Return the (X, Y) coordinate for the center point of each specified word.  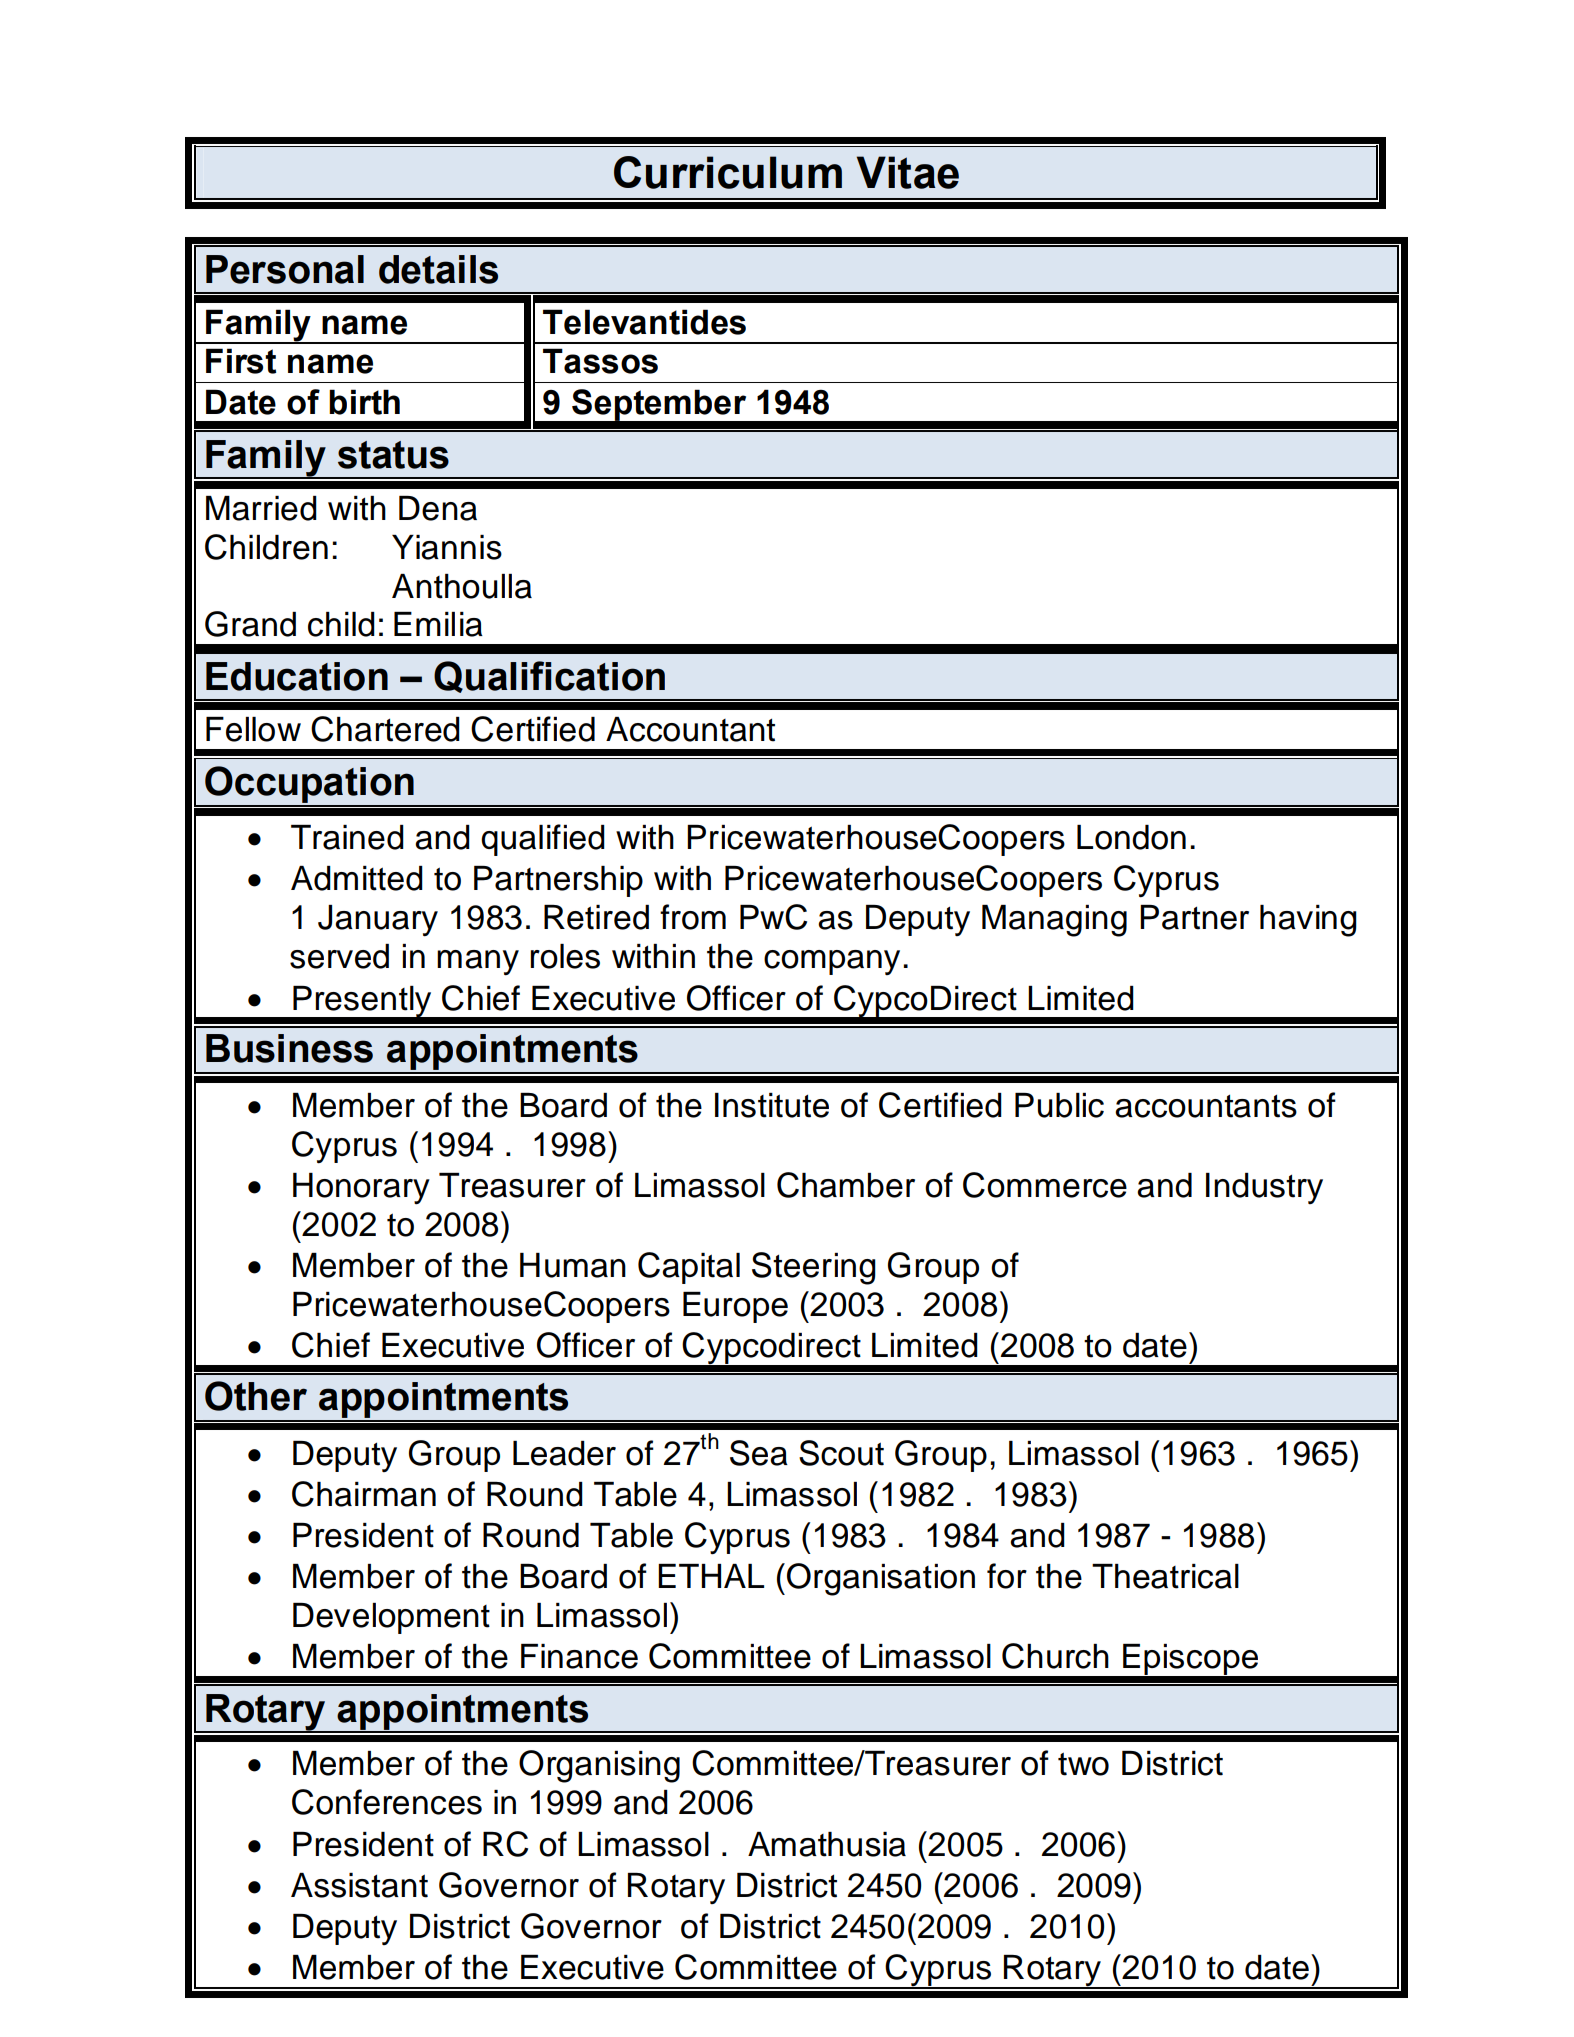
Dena (438, 508)
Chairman (364, 1494)
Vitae (908, 172)
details (438, 269)
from (693, 917)
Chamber (846, 1185)
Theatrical (1165, 1576)
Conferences (387, 1802)
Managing (1054, 921)
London (1131, 837)
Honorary (361, 1188)
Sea (759, 1453)
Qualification (549, 677)
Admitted (357, 878)
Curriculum (728, 172)
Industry (1264, 1188)
